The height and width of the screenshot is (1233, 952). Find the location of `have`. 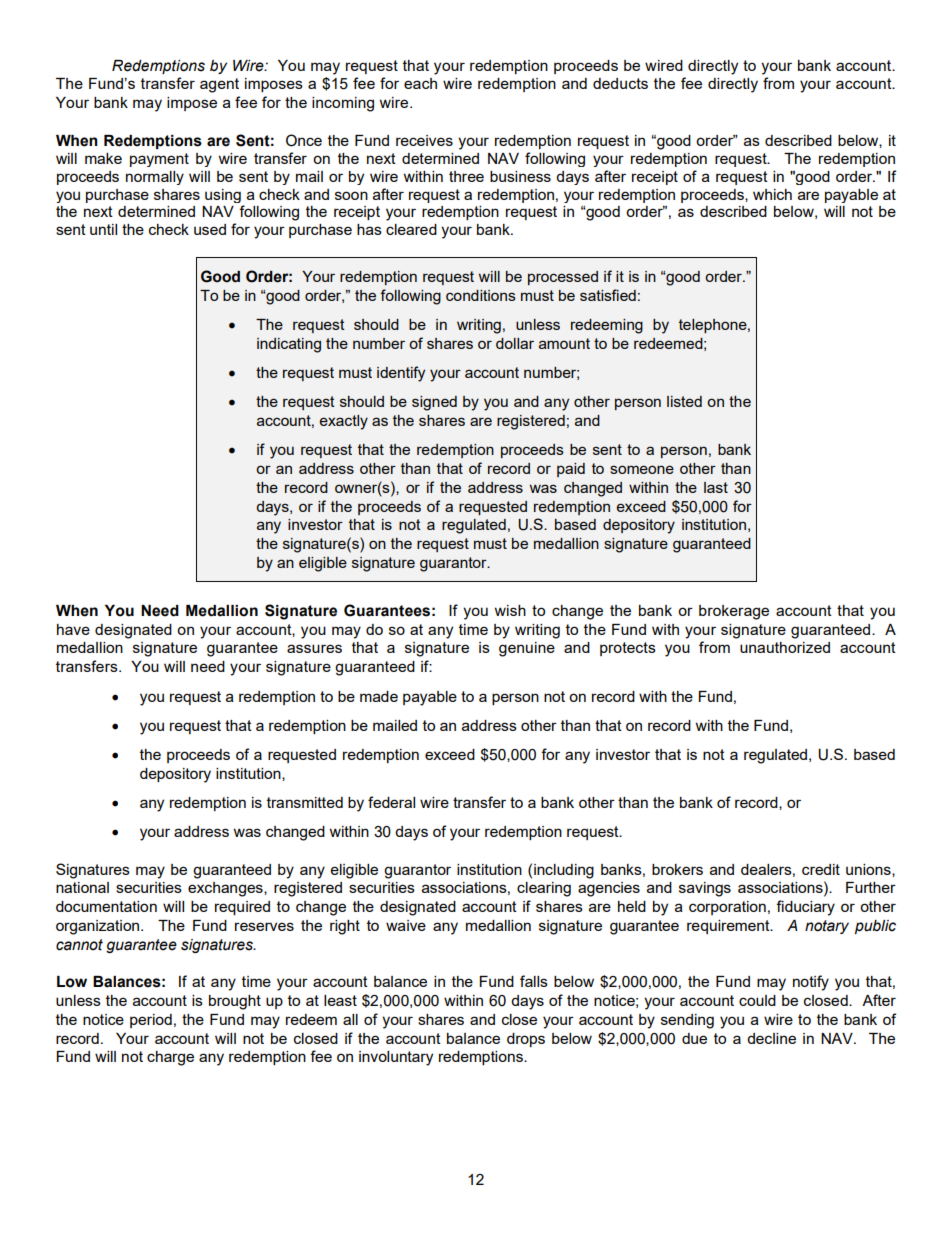

have is located at coordinates (73, 629).
